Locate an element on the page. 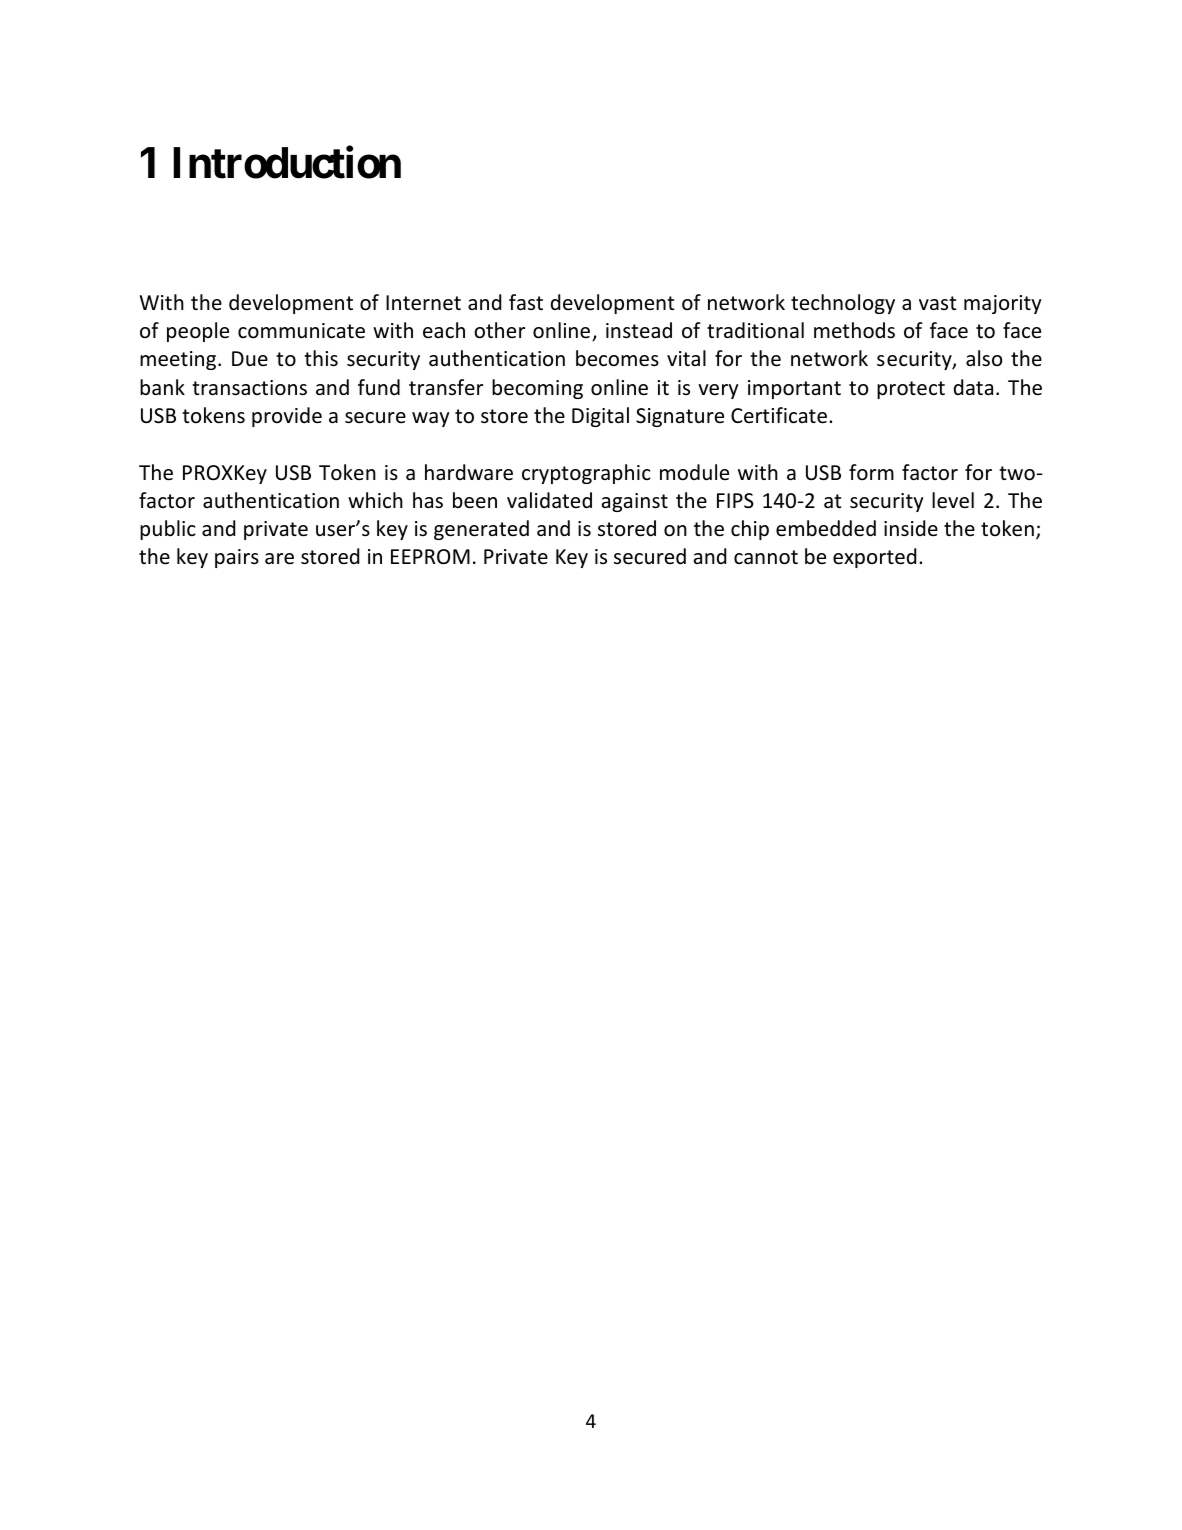 Image resolution: width=1182 pixels, height=1530 pixels. fast is located at coordinates (526, 302).
